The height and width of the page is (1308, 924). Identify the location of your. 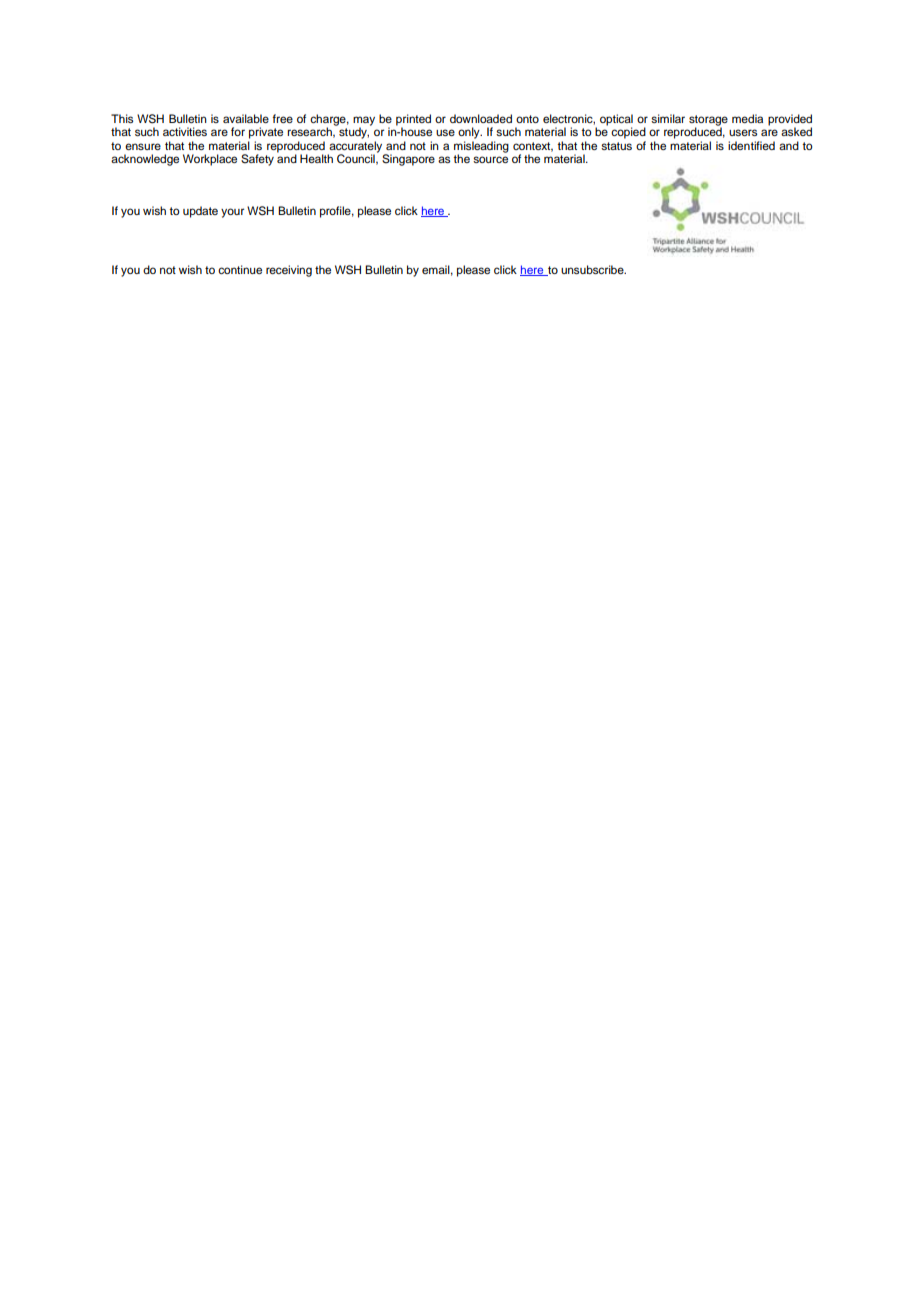
(232, 213).
